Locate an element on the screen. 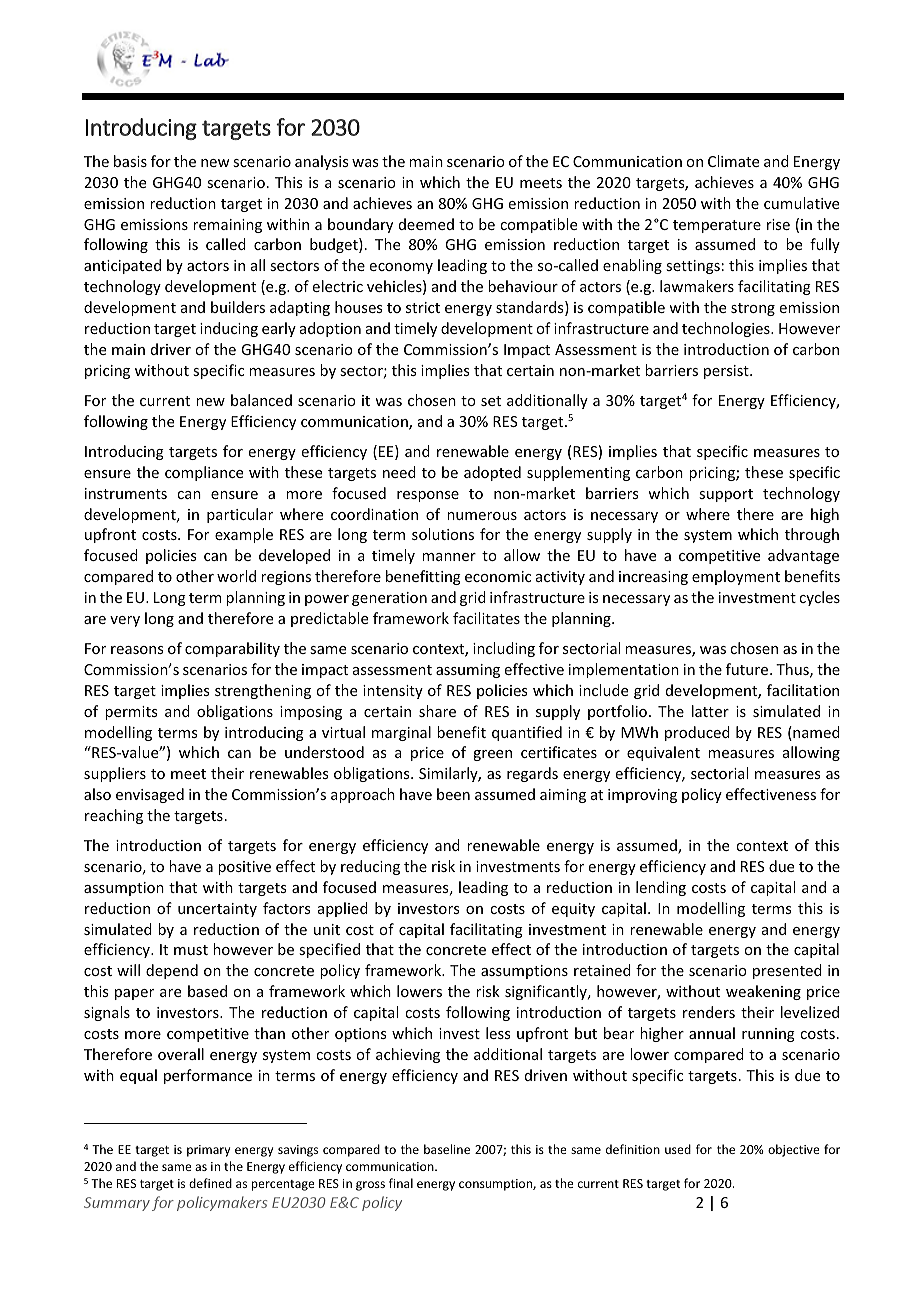  defined is located at coordinates (210, 1183).
